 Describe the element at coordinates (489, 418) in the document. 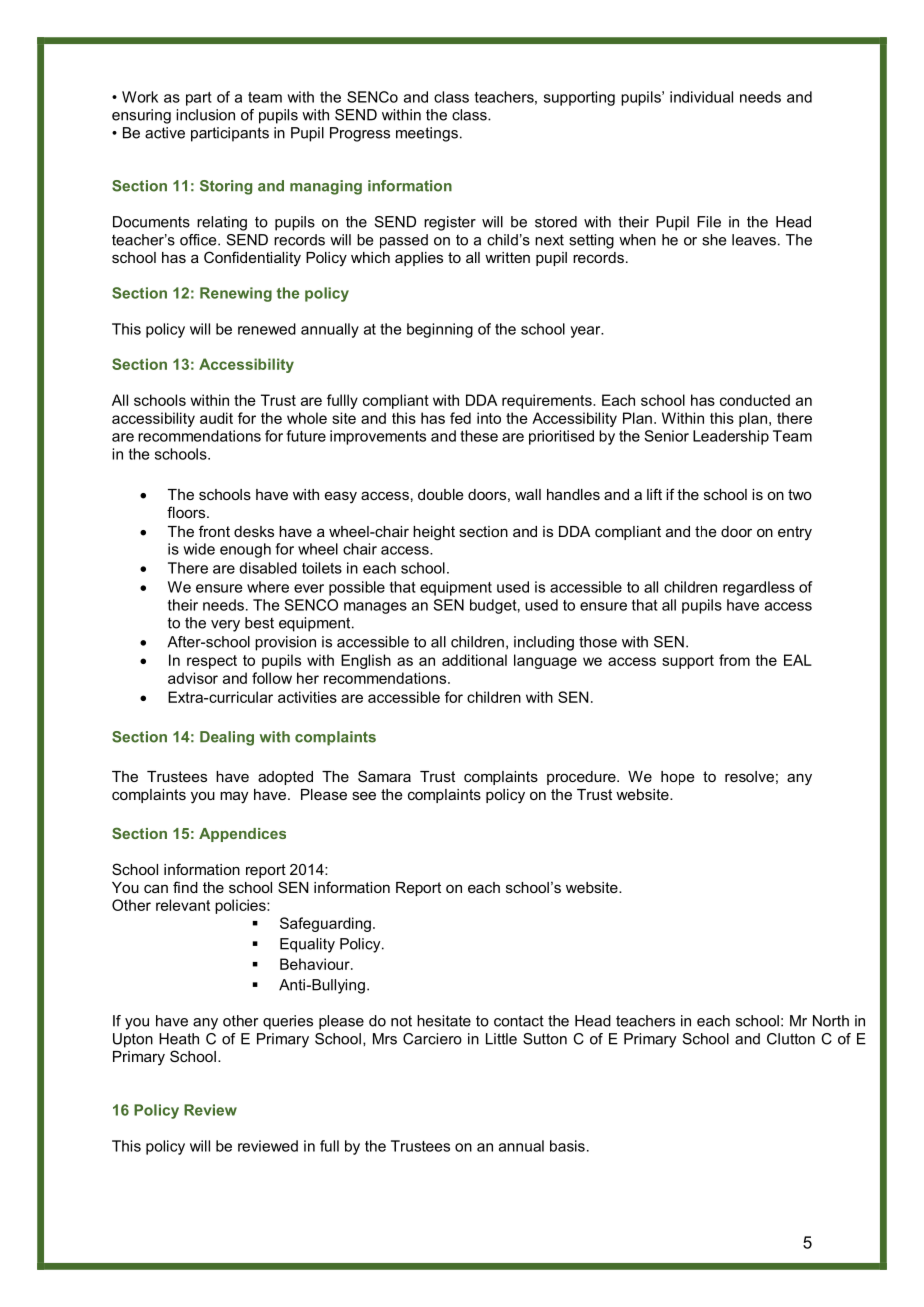

I see `into` at that location.
